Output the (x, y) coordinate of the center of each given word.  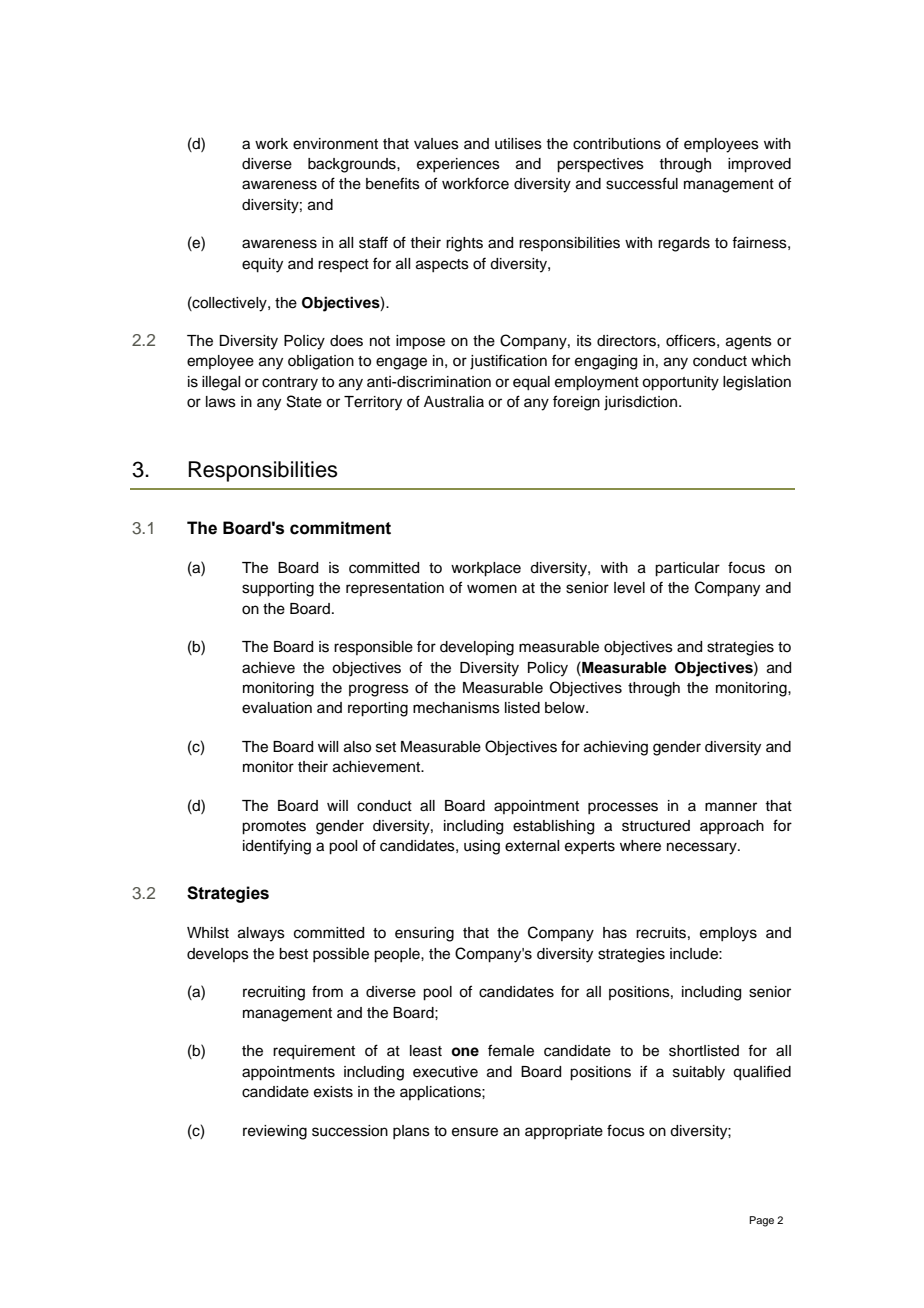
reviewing (275, 1132)
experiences (458, 165)
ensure (475, 1132)
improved (759, 165)
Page (761, 1221)
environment (335, 144)
